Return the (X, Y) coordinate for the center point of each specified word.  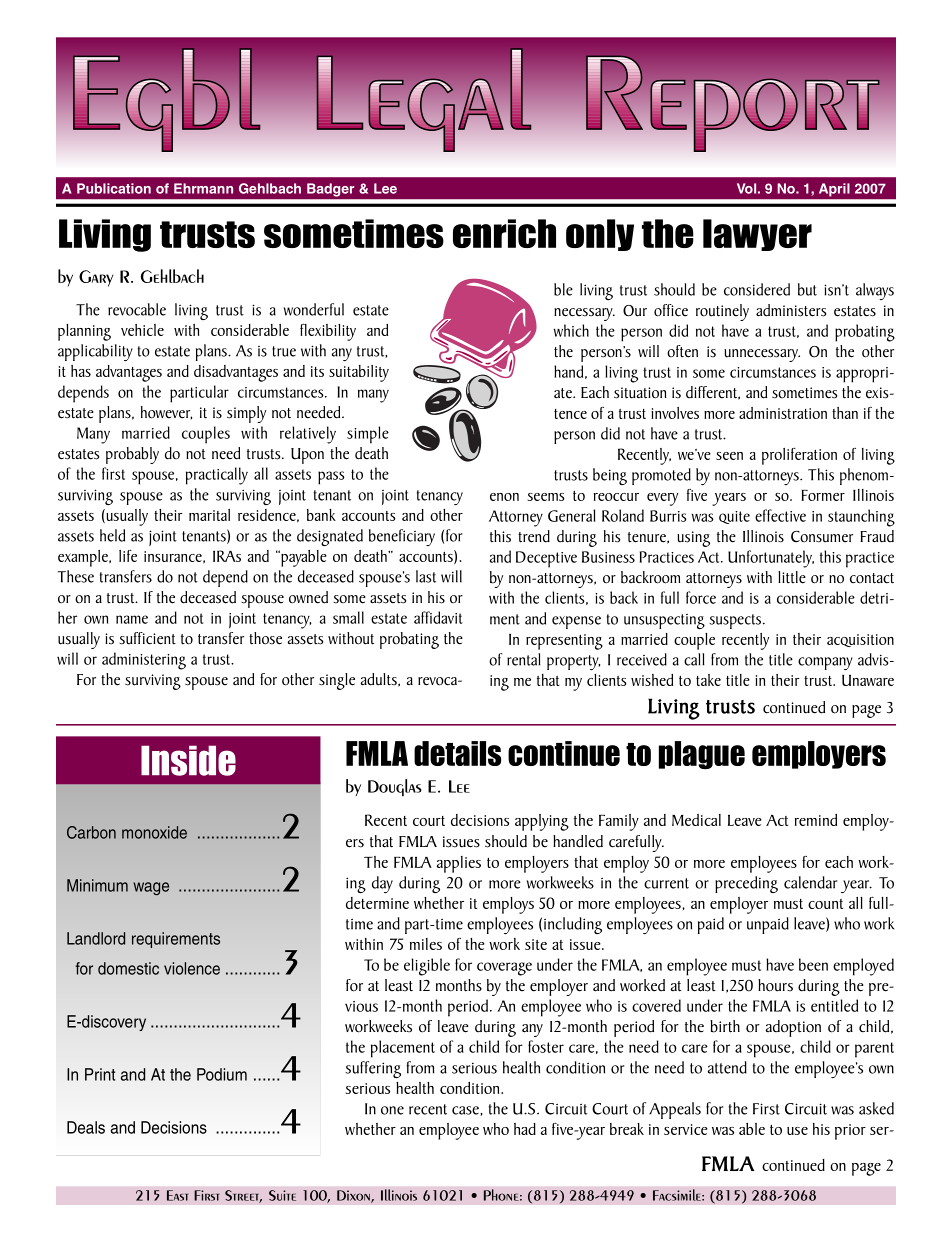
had (525, 1129)
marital (209, 515)
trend (534, 536)
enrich (504, 233)
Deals (86, 1127)
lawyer (757, 235)
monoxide (154, 832)
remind (816, 820)
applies (459, 864)
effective (780, 515)
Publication (114, 188)
